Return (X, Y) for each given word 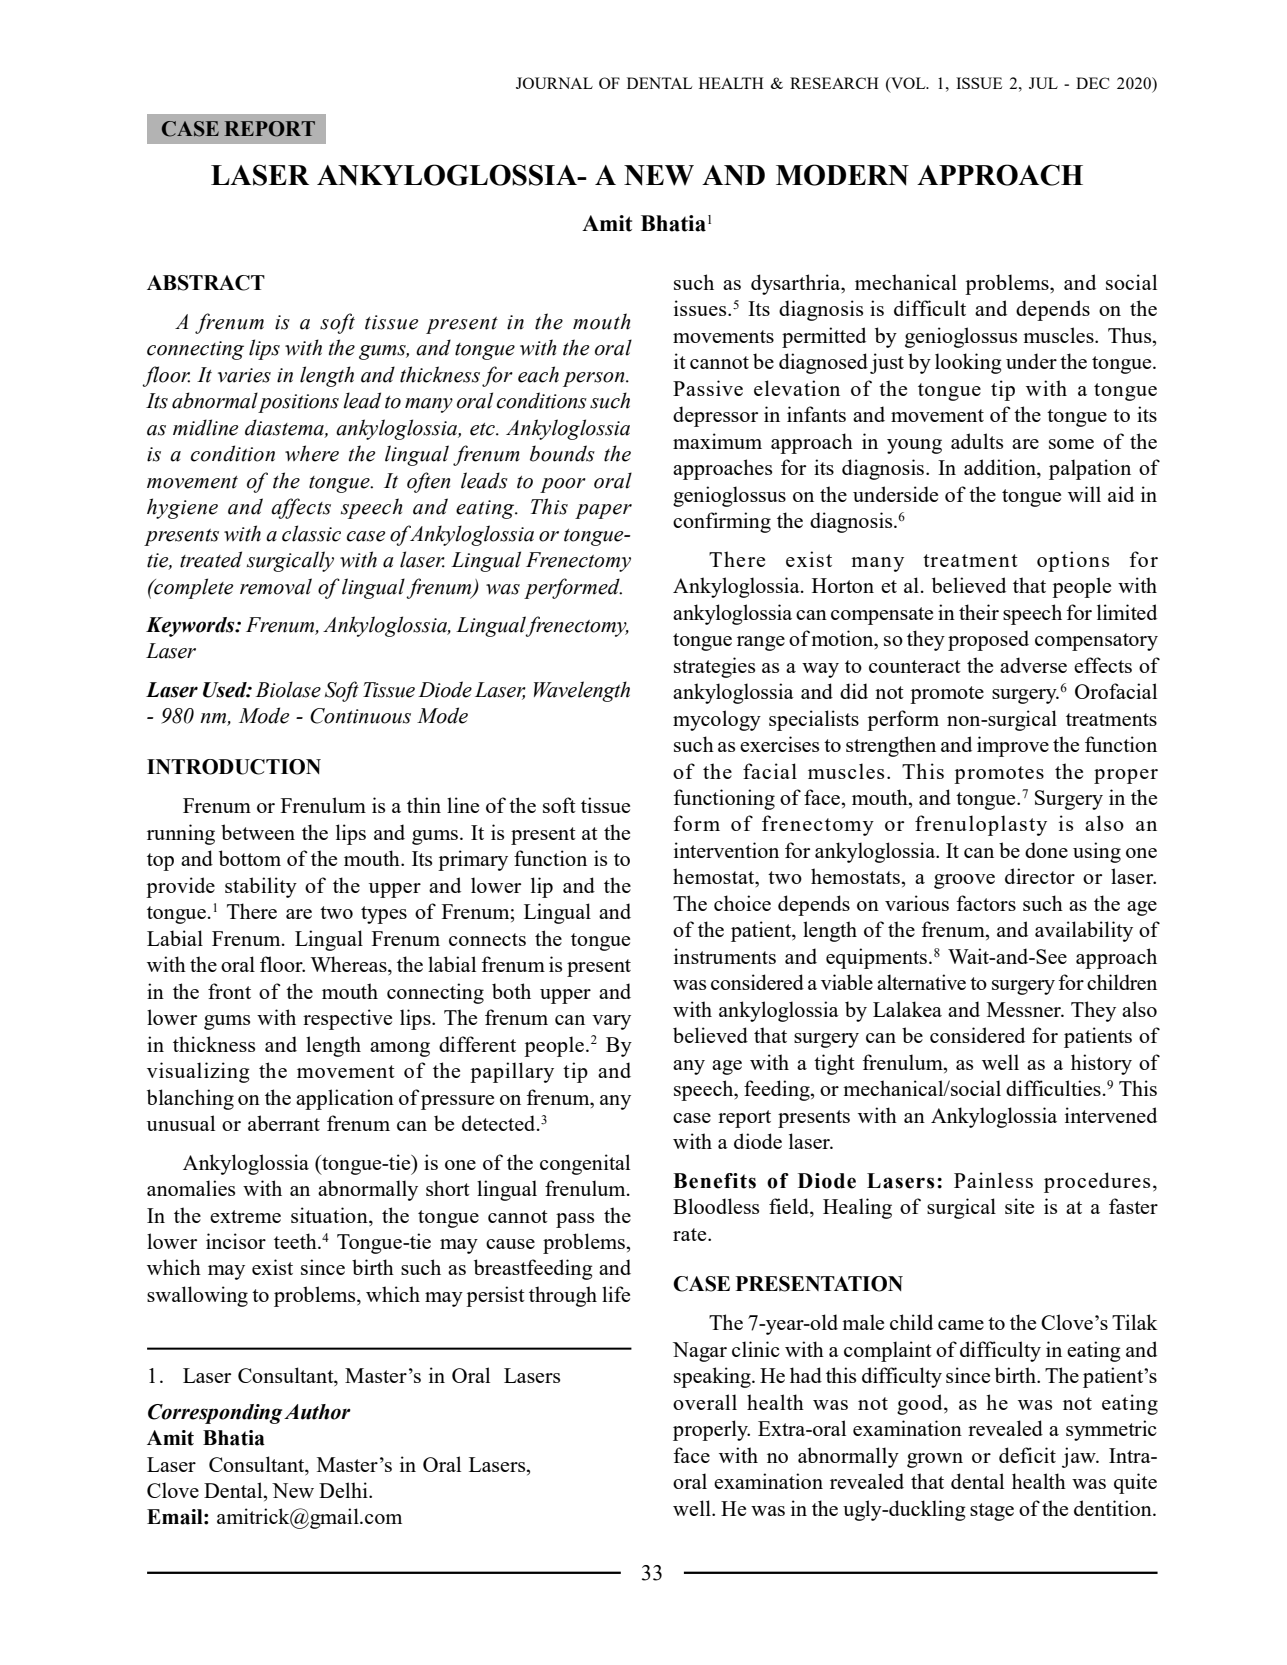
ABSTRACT (206, 283)
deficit (1027, 1455)
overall (705, 1402)
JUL (1043, 83)
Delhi (344, 1490)
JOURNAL (554, 83)
